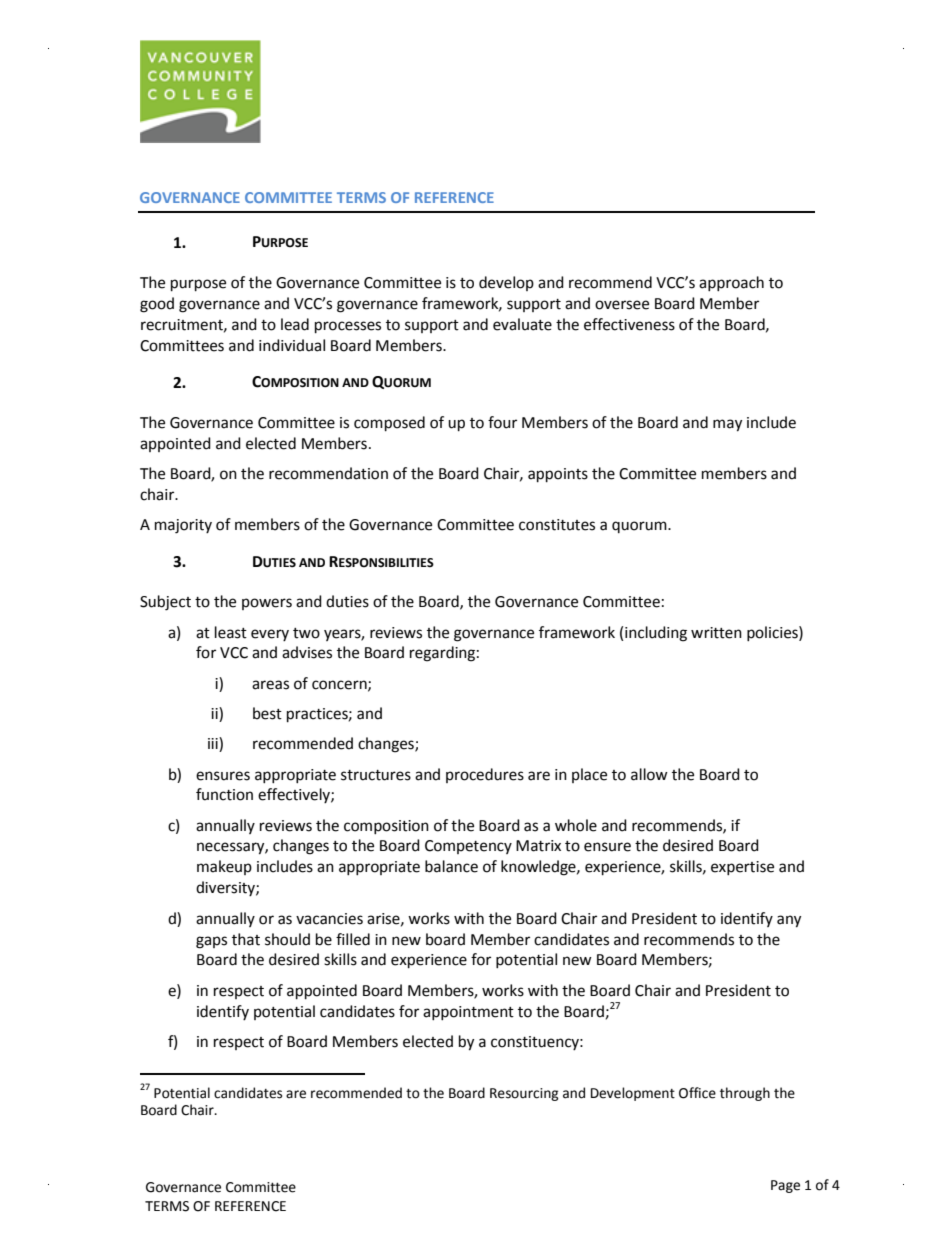 This image has height=1233, width=952. What do you see at coordinates (785, 1186) in the image?
I see `Page` at bounding box center [785, 1186].
